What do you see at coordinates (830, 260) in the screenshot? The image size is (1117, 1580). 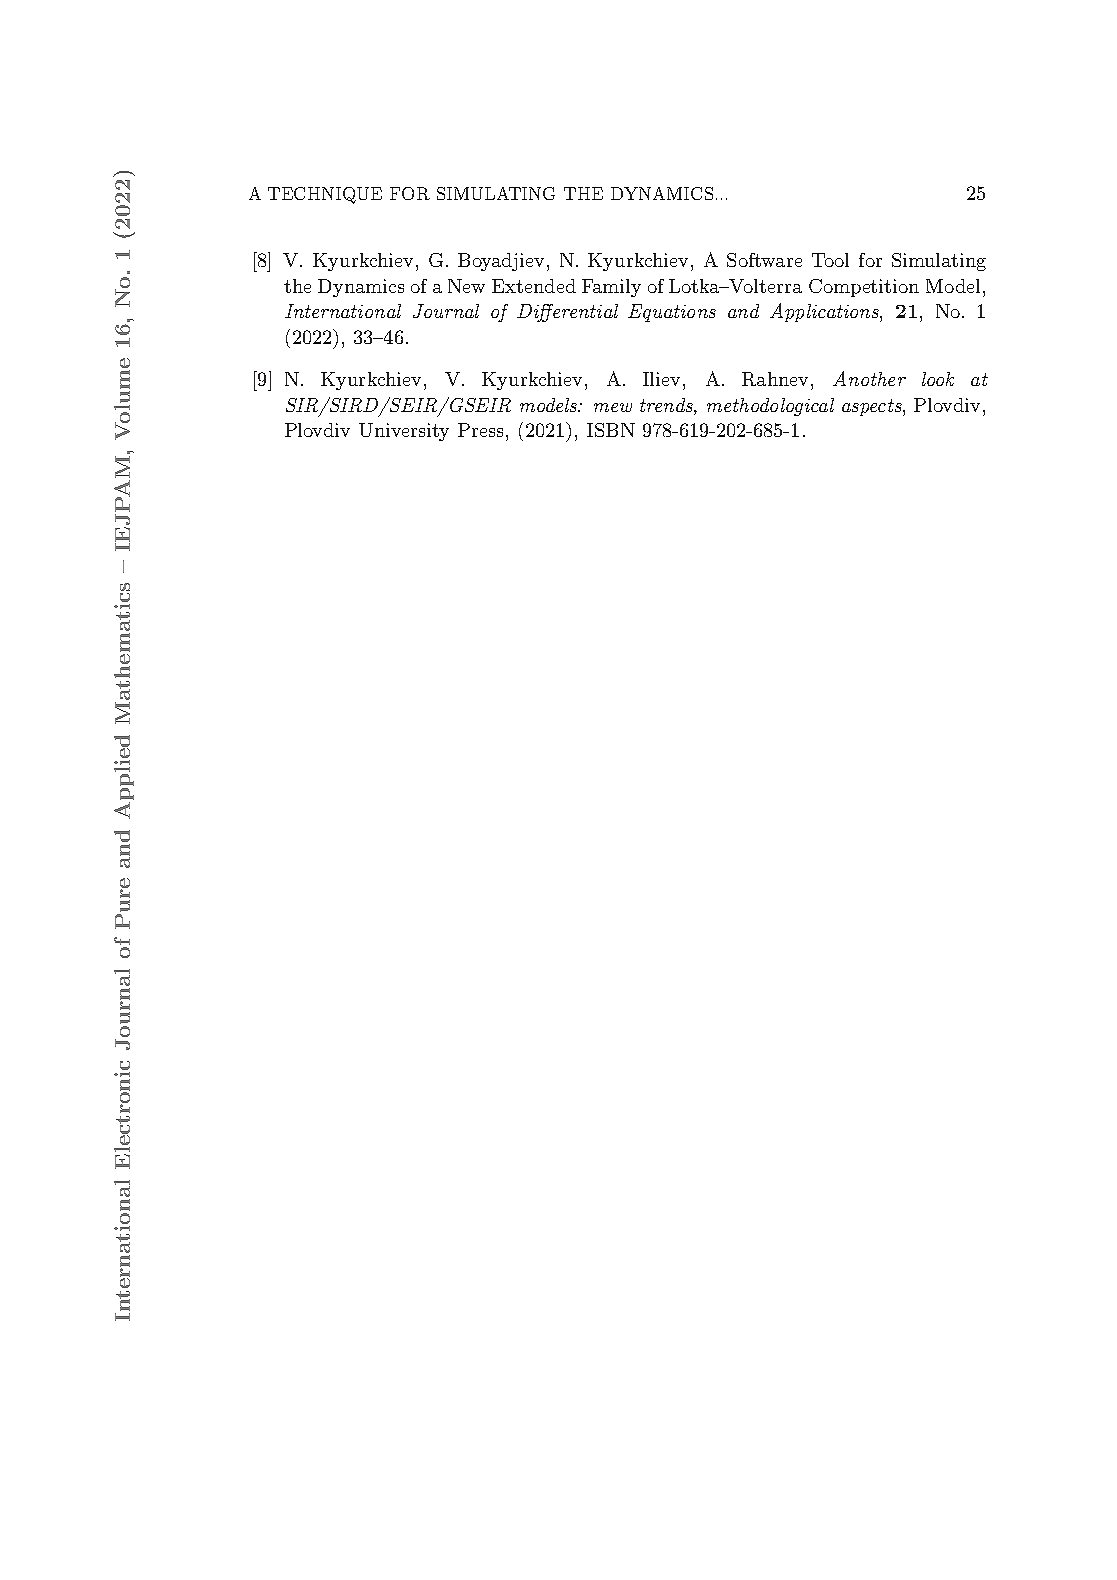 I see `Tool` at bounding box center [830, 260].
